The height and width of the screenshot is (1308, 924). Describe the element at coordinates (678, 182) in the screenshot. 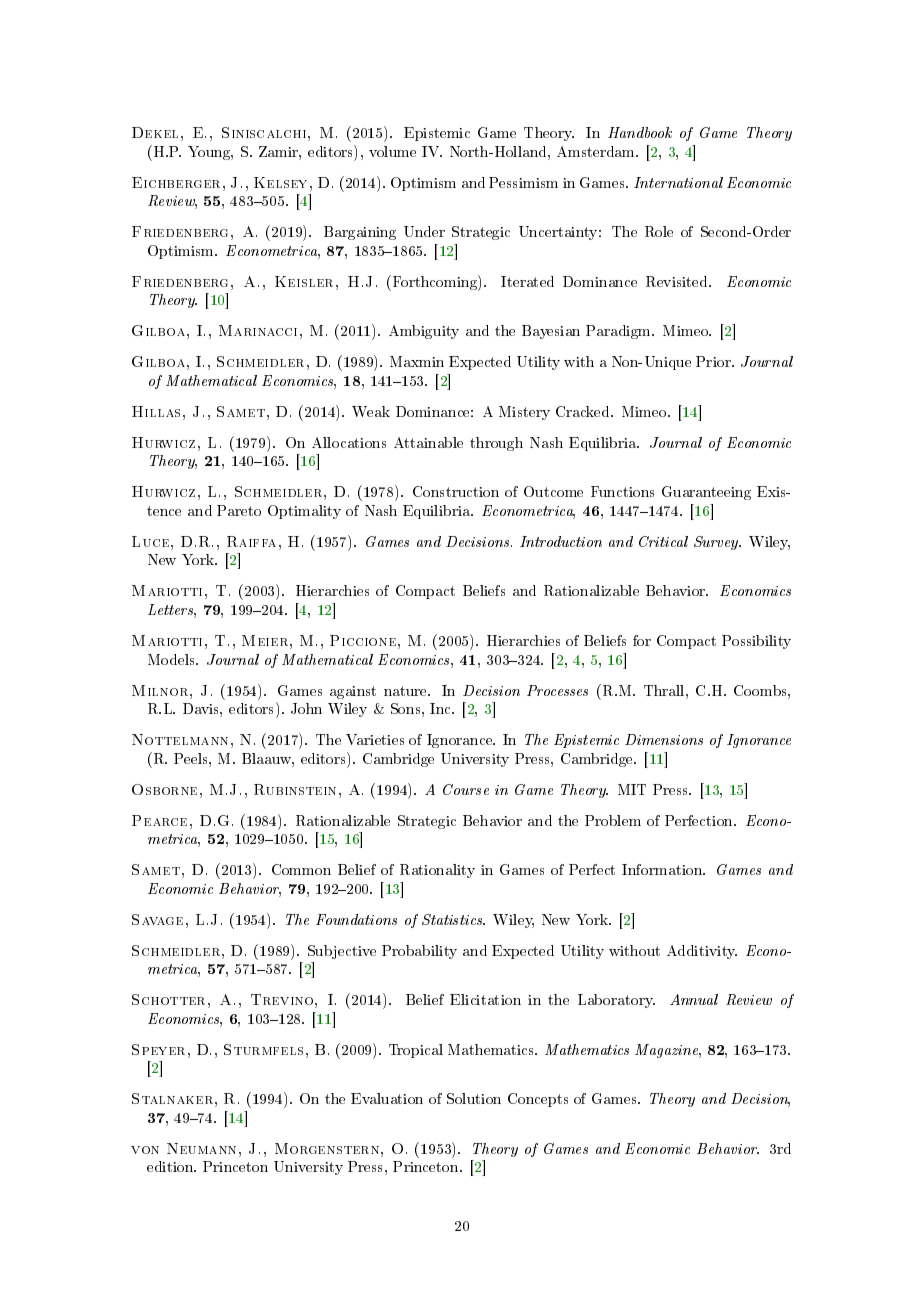

I see `International` at that location.
